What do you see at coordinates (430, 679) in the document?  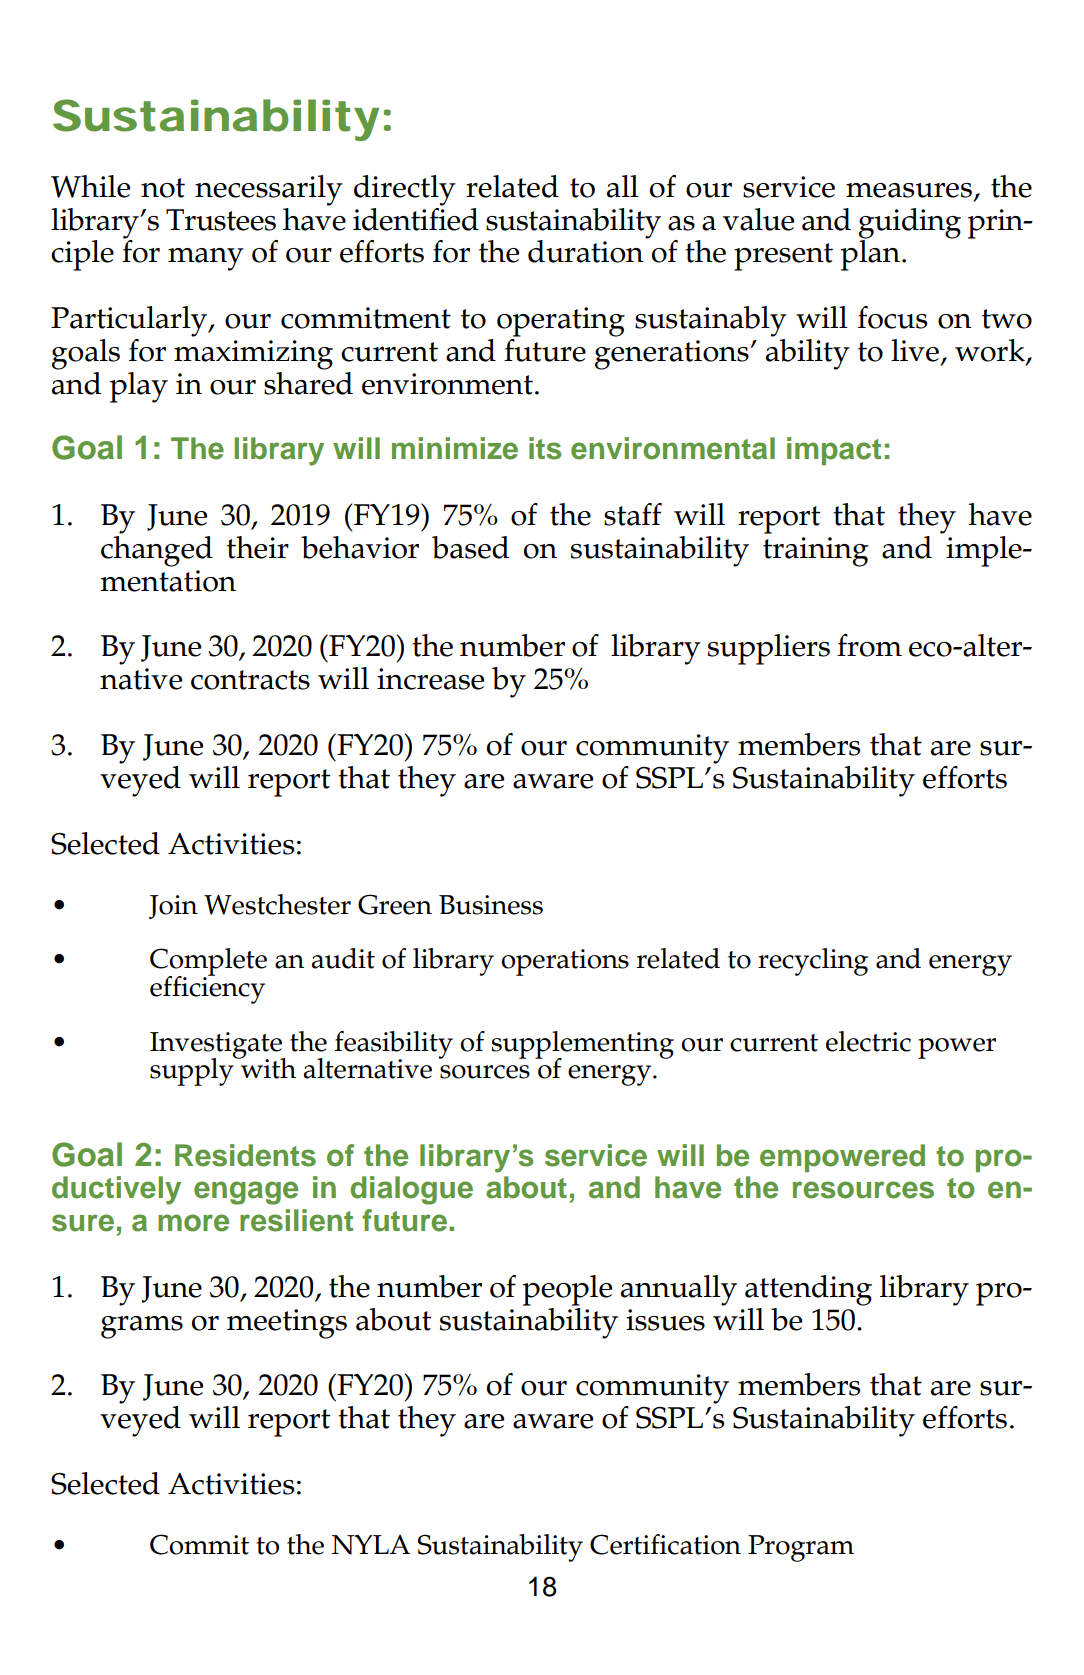 I see `increase` at bounding box center [430, 679].
